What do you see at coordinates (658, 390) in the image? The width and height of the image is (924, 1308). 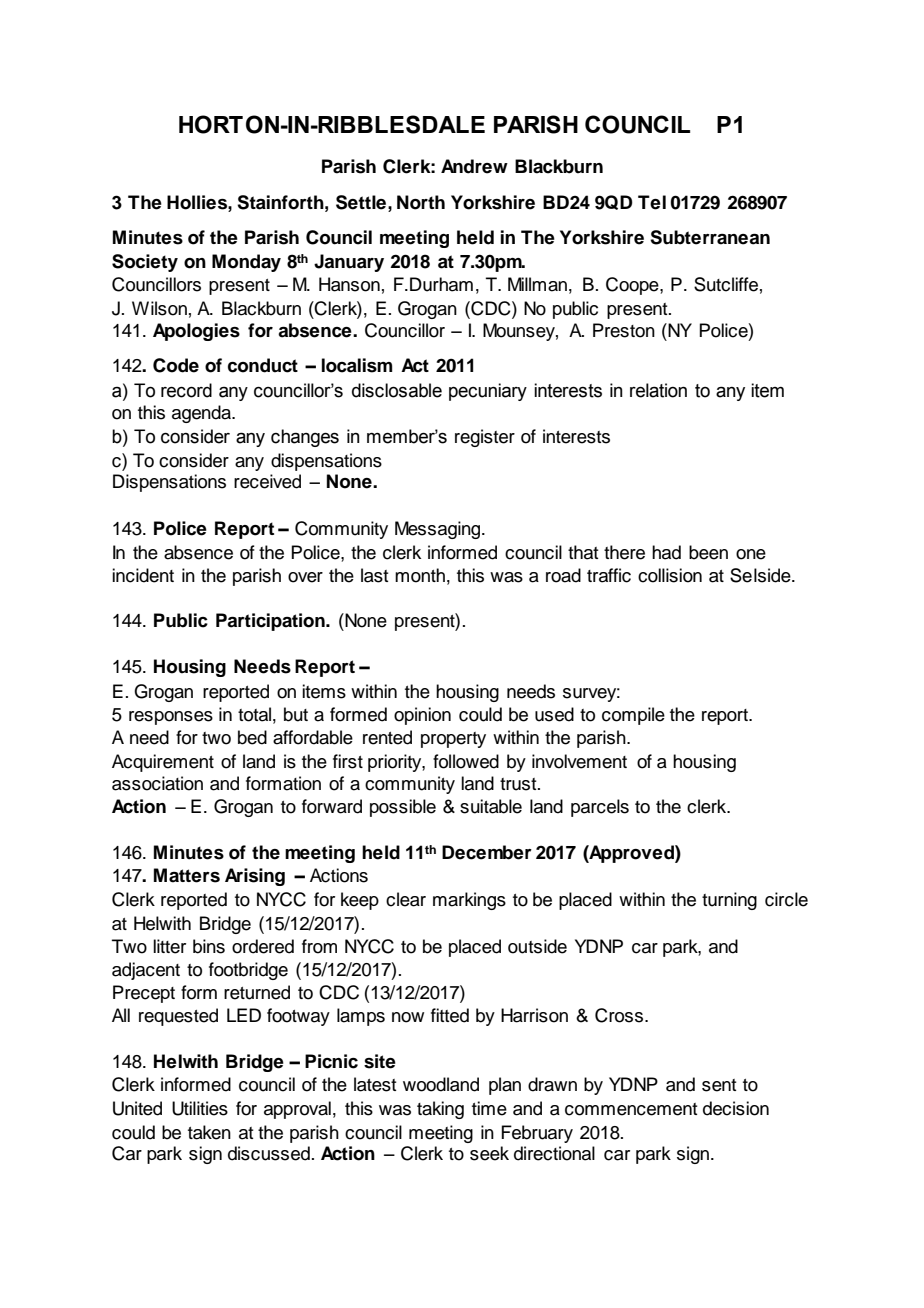 I see `relation` at bounding box center [658, 390].
